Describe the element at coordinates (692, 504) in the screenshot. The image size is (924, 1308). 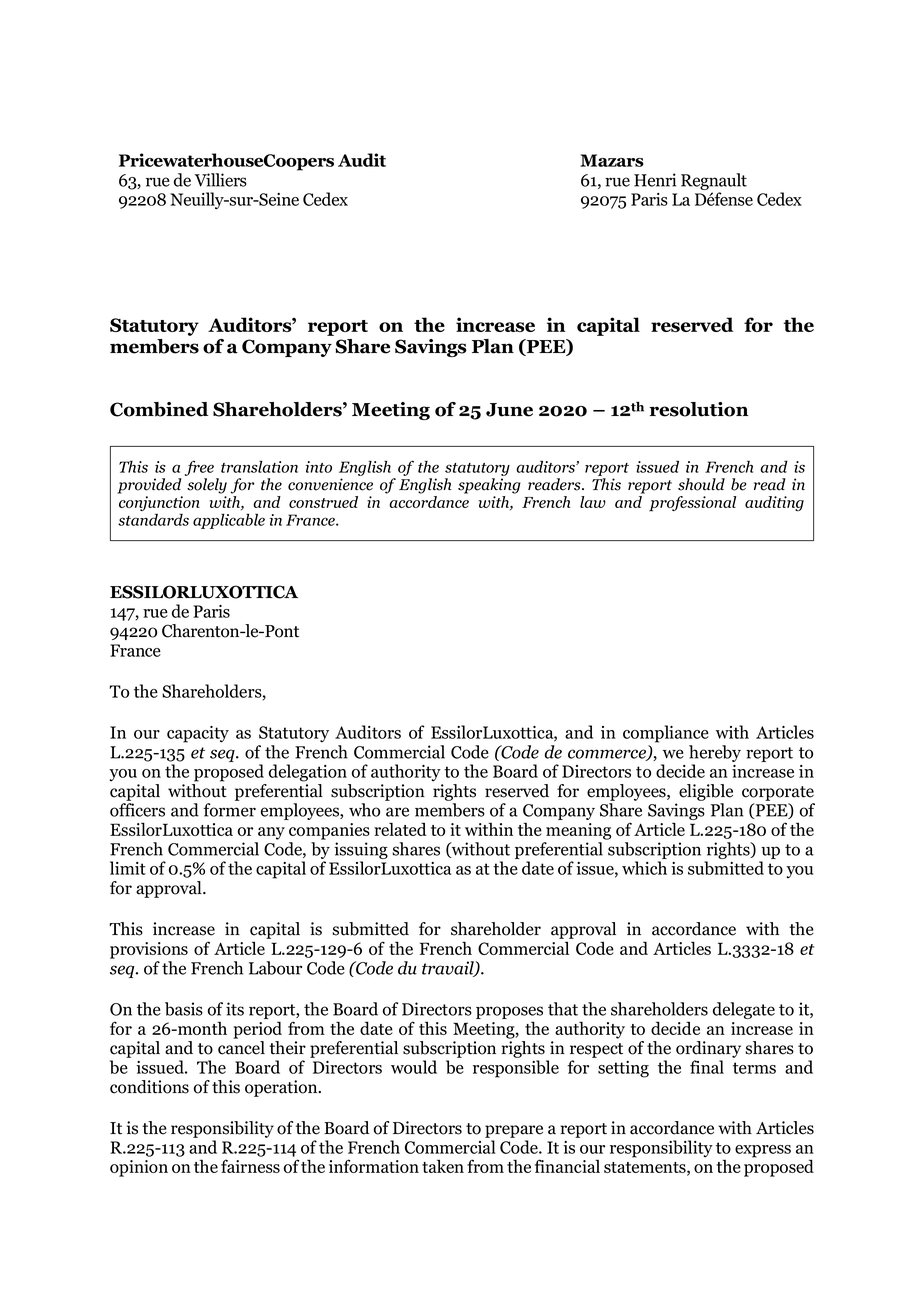
I see `professional` at that location.
